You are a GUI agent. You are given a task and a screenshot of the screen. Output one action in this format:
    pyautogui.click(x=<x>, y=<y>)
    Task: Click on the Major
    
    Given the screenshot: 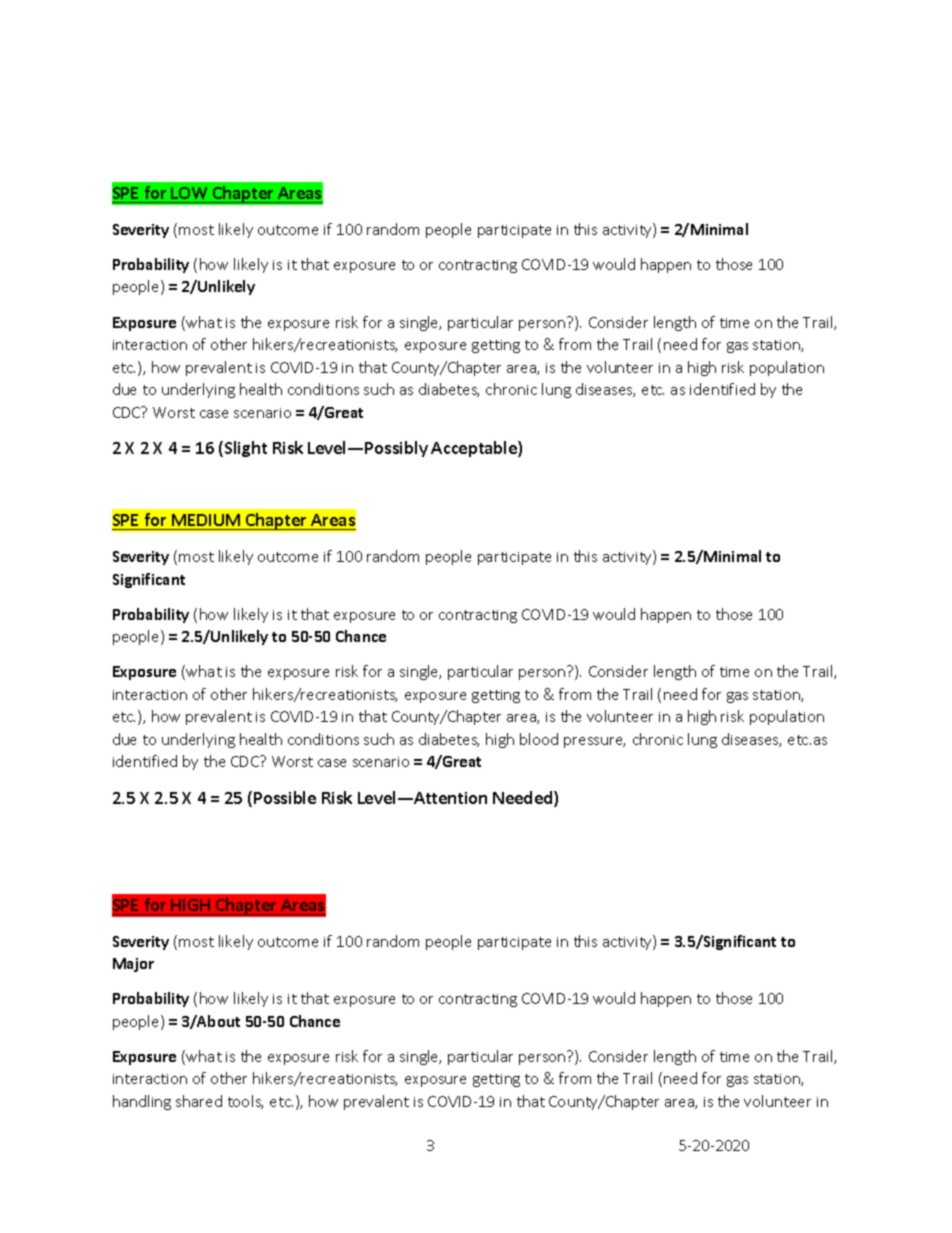 What is the action you would take?
    pyautogui.click(x=133, y=965)
